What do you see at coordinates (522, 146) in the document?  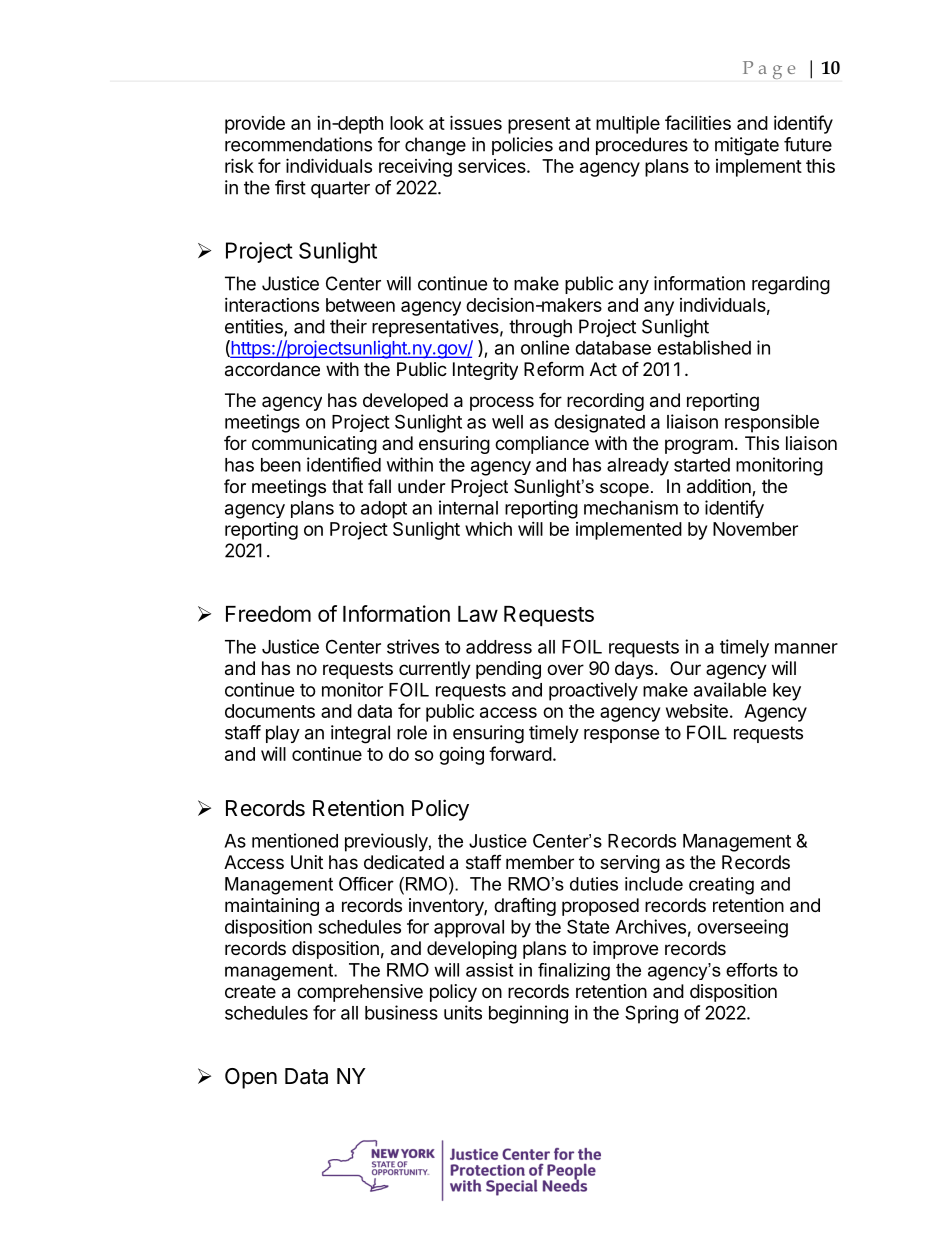 I see `policies` at bounding box center [522, 146].
